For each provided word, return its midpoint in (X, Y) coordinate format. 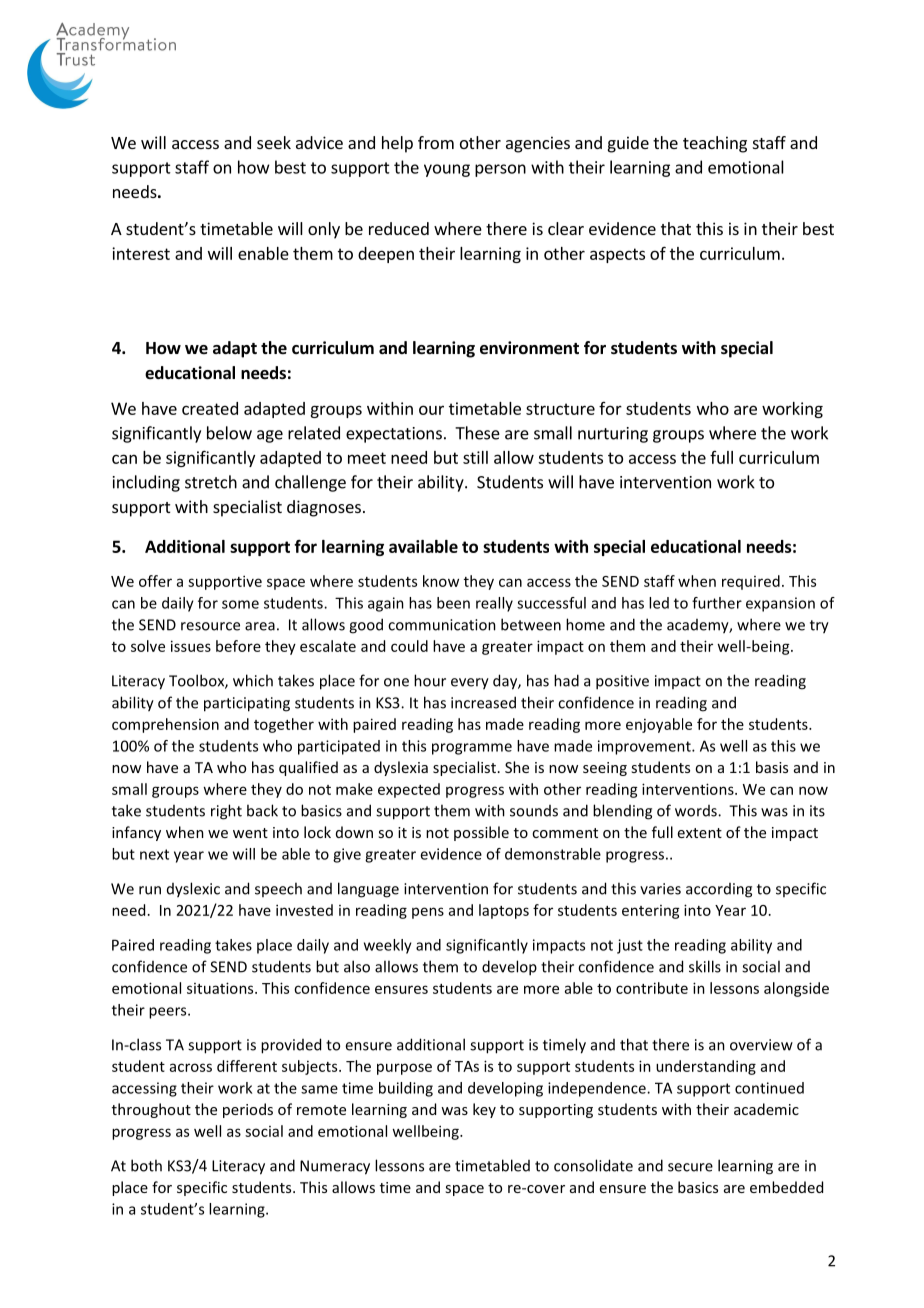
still (475, 457)
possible (481, 833)
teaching (715, 144)
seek (274, 142)
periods (248, 1110)
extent (700, 833)
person (500, 170)
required (751, 582)
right (226, 812)
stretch (211, 482)
